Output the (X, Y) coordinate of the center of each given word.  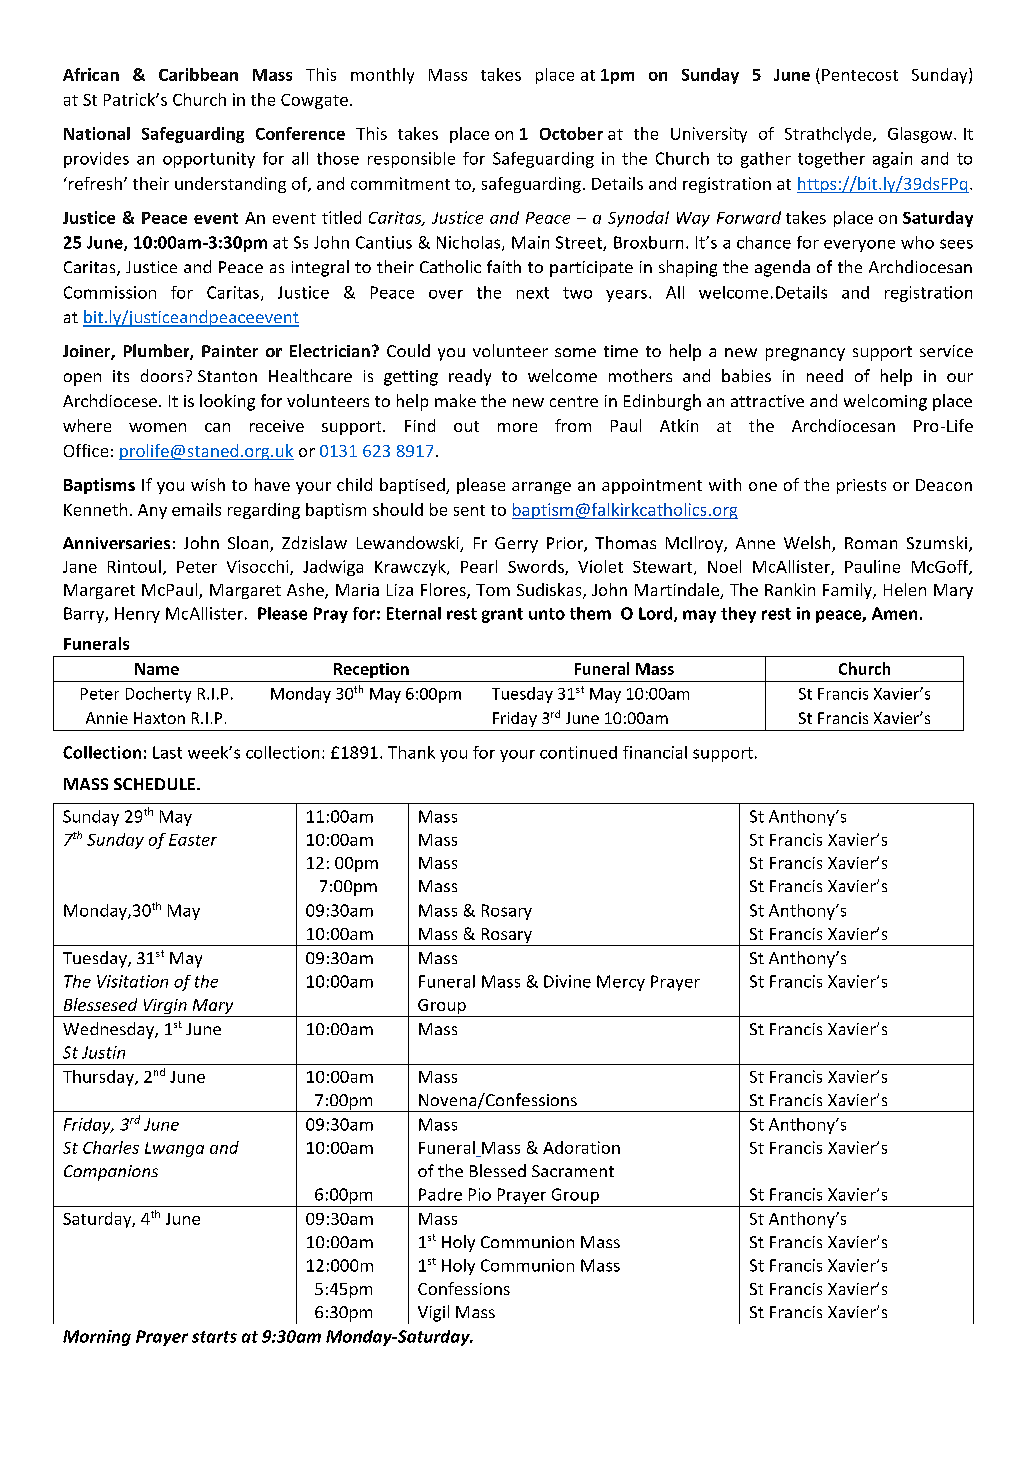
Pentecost (860, 75)
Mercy (621, 983)
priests (861, 486)
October (571, 133)
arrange (541, 488)
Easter (193, 840)
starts (214, 1337)
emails (196, 509)
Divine (567, 981)
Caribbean (198, 74)
